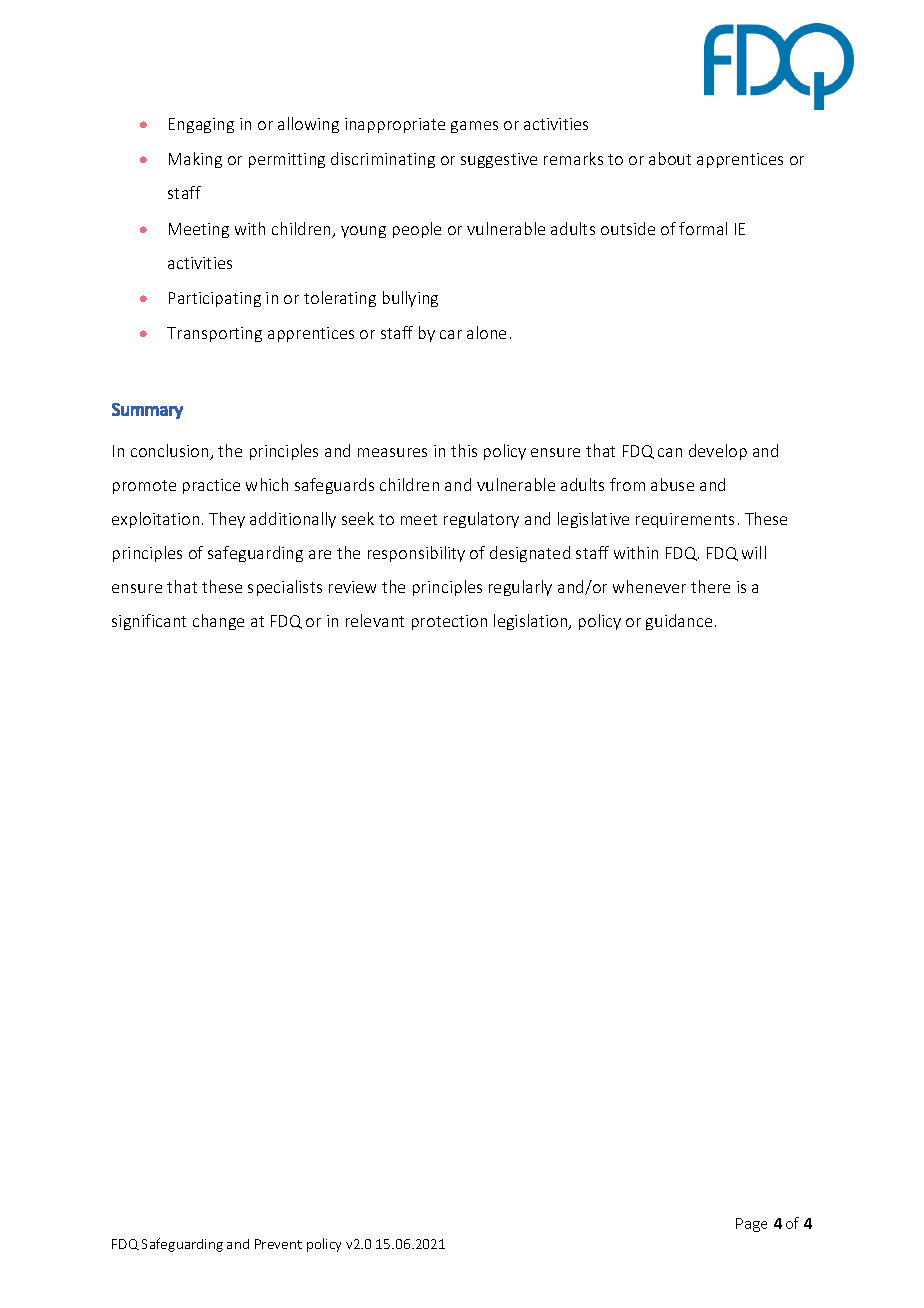 This screenshot has width=924, height=1308. Describe the element at coordinates (679, 622) in the screenshot. I see `guidance` at that location.
